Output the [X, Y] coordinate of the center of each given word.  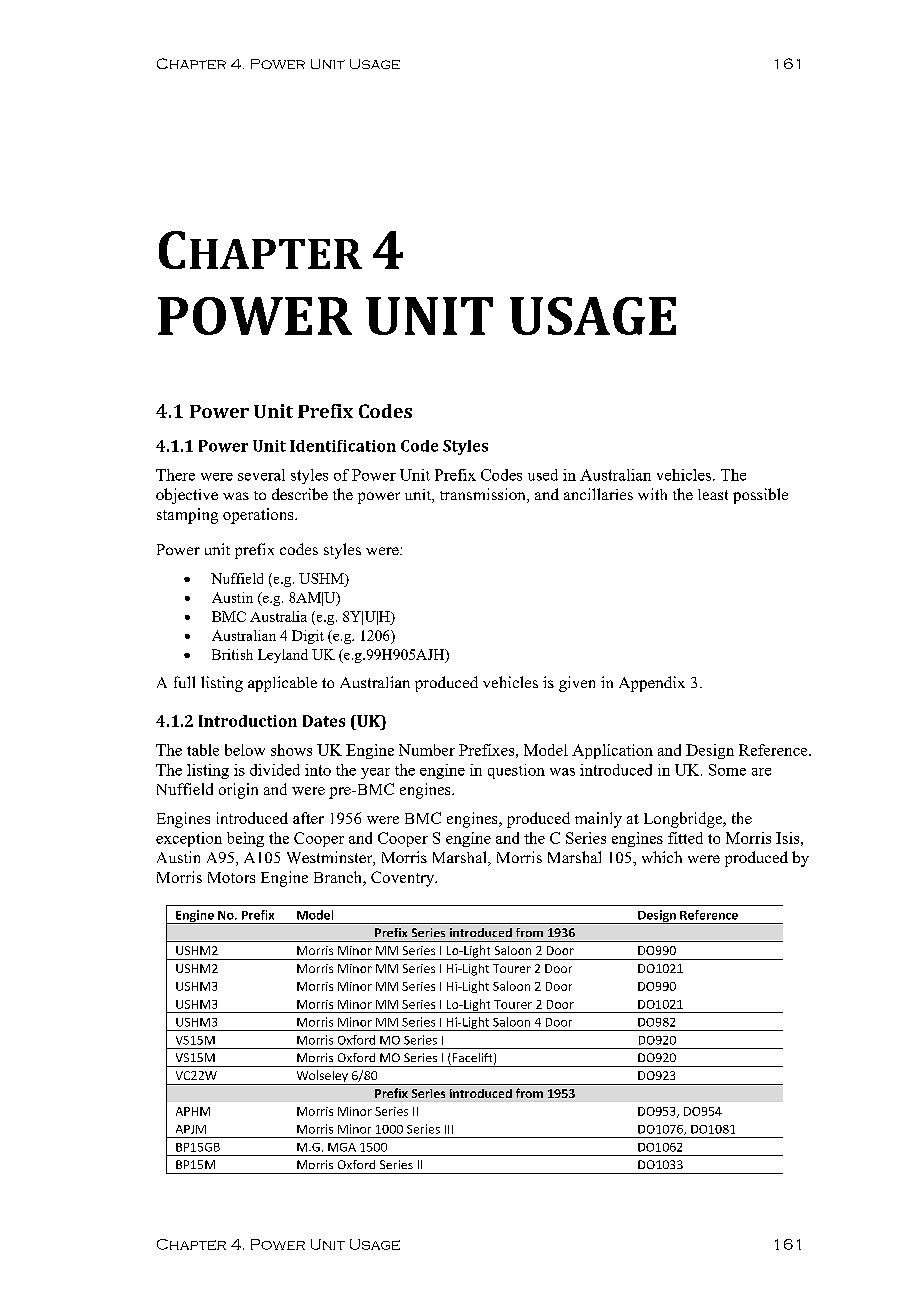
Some [727, 770]
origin [238, 791]
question [516, 771]
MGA [342, 1147]
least [713, 494]
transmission [484, 495]
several [261, 475]
